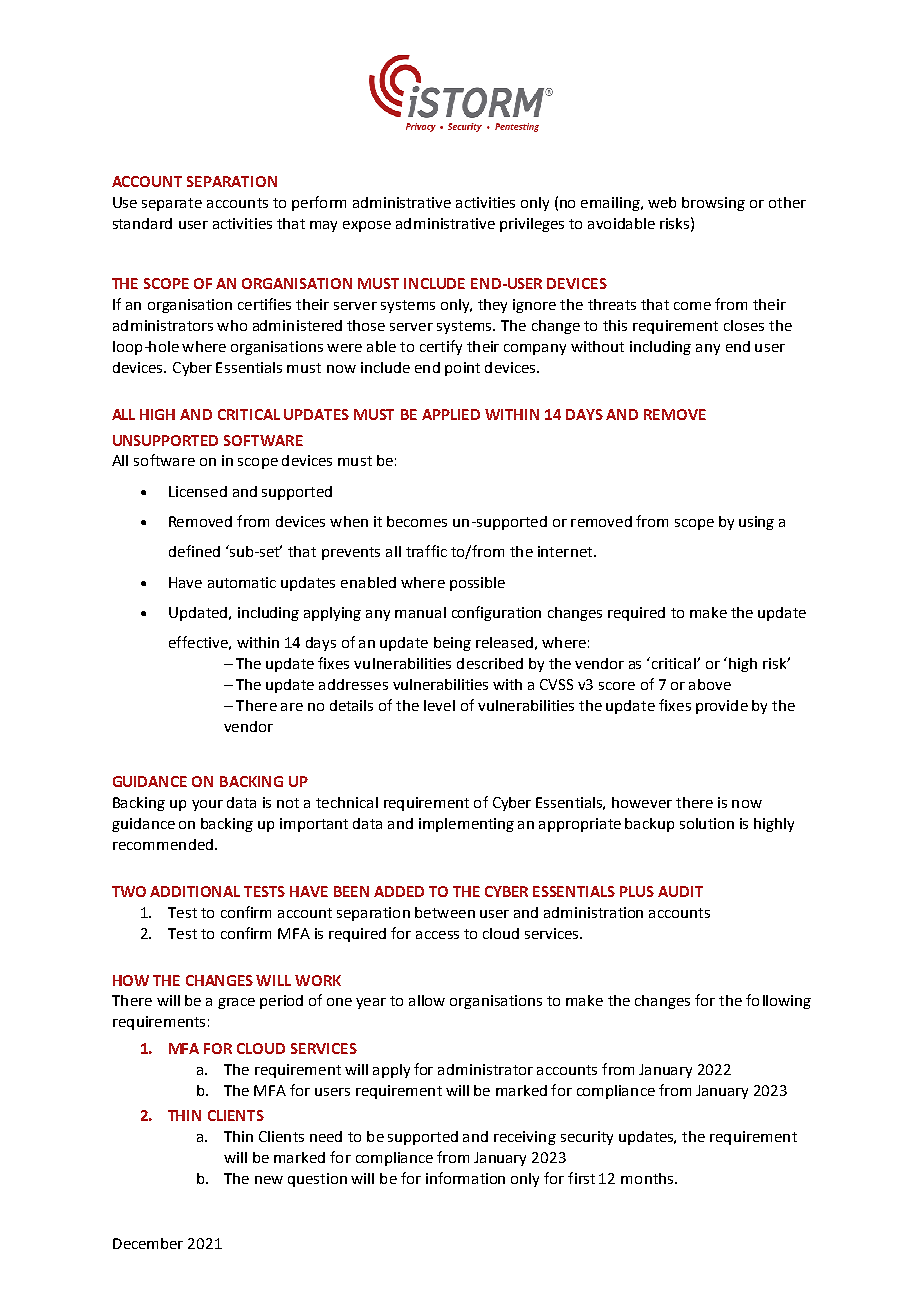 This page has height=1308, width=924. I want to click on your, so click(207, 805).
